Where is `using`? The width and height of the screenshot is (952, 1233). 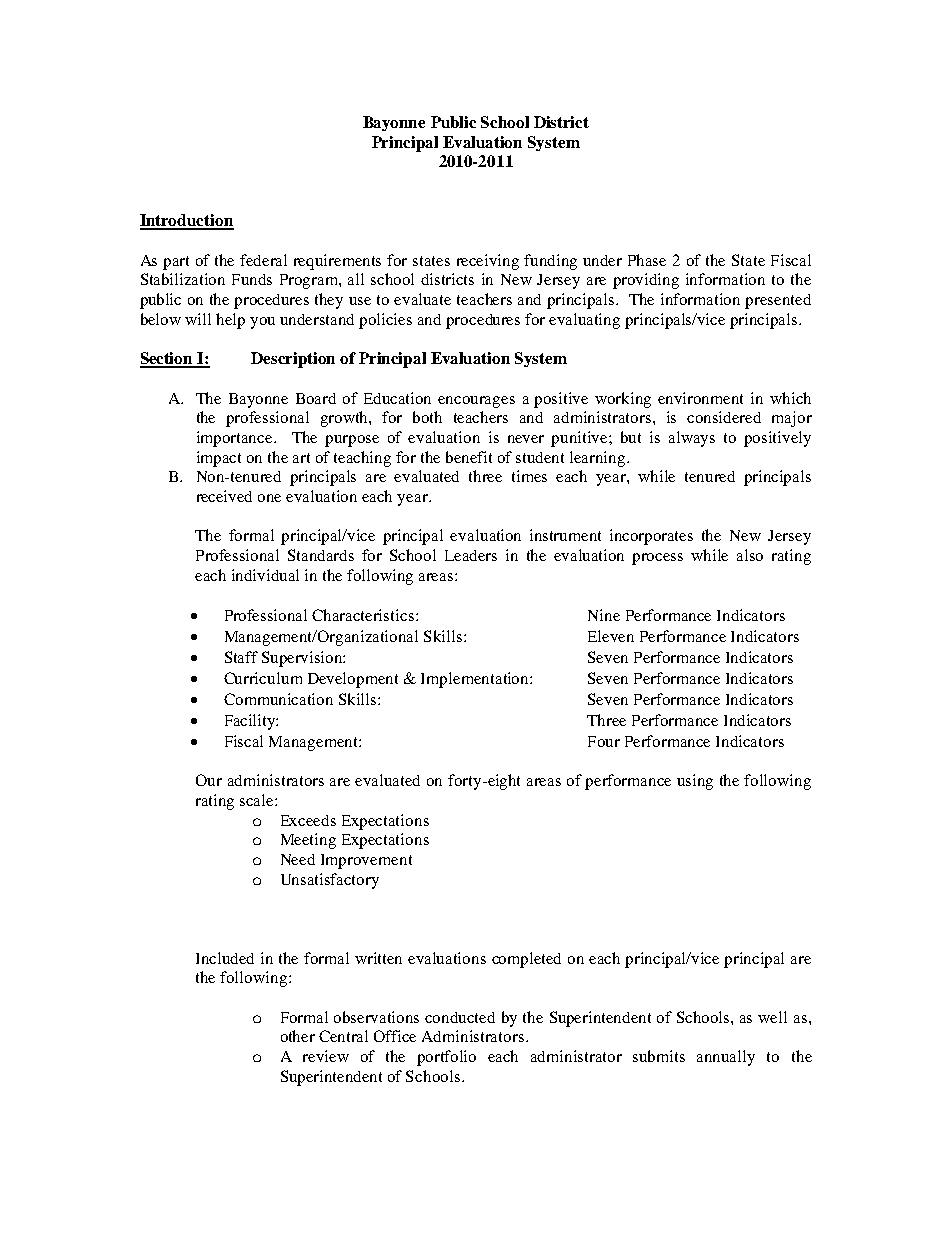
using is located at coordinates (695, 782).
